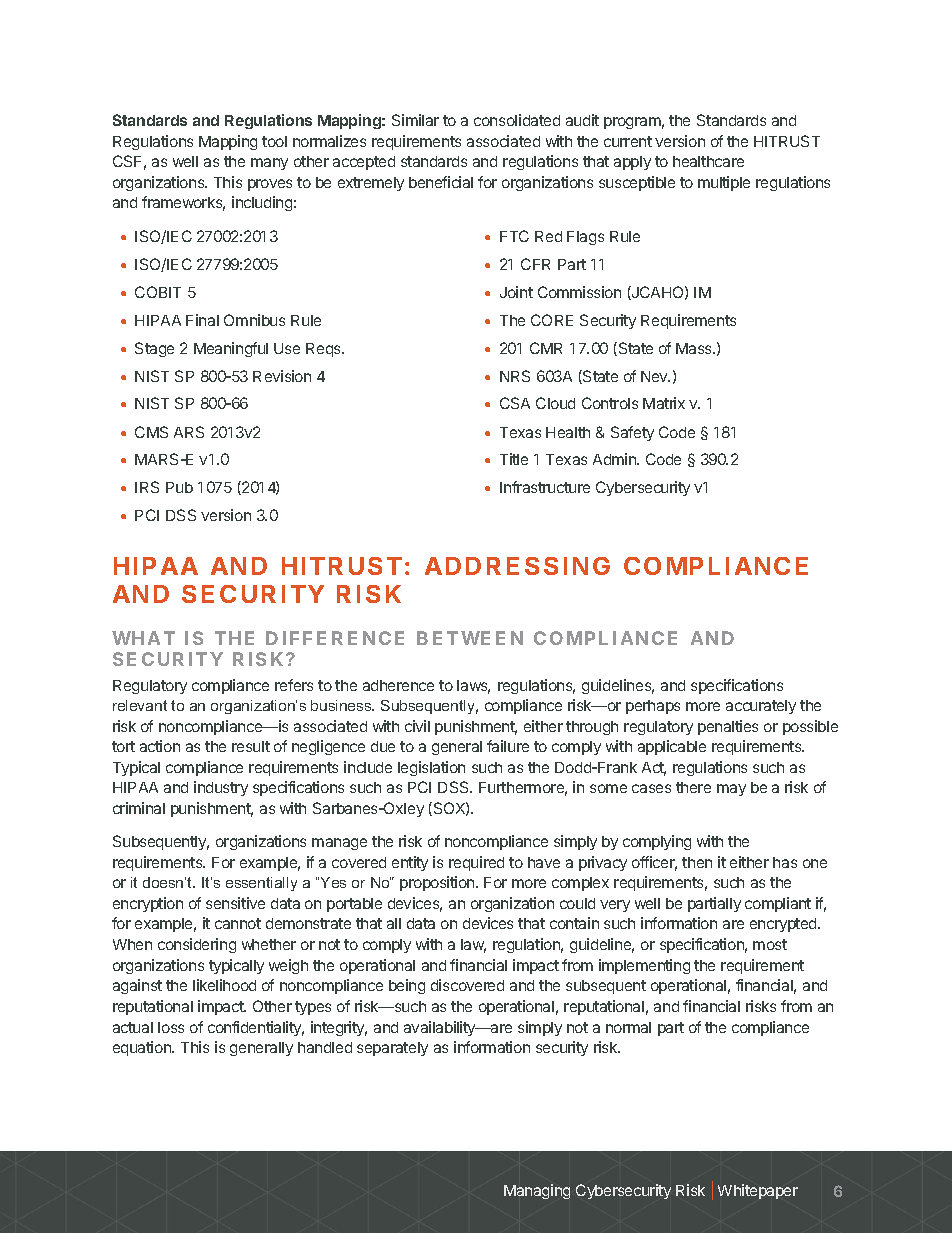  What do you see at coordinates (664, 403) in the screenshot?
I see `Matrix` at bounding box center [664, 403].
